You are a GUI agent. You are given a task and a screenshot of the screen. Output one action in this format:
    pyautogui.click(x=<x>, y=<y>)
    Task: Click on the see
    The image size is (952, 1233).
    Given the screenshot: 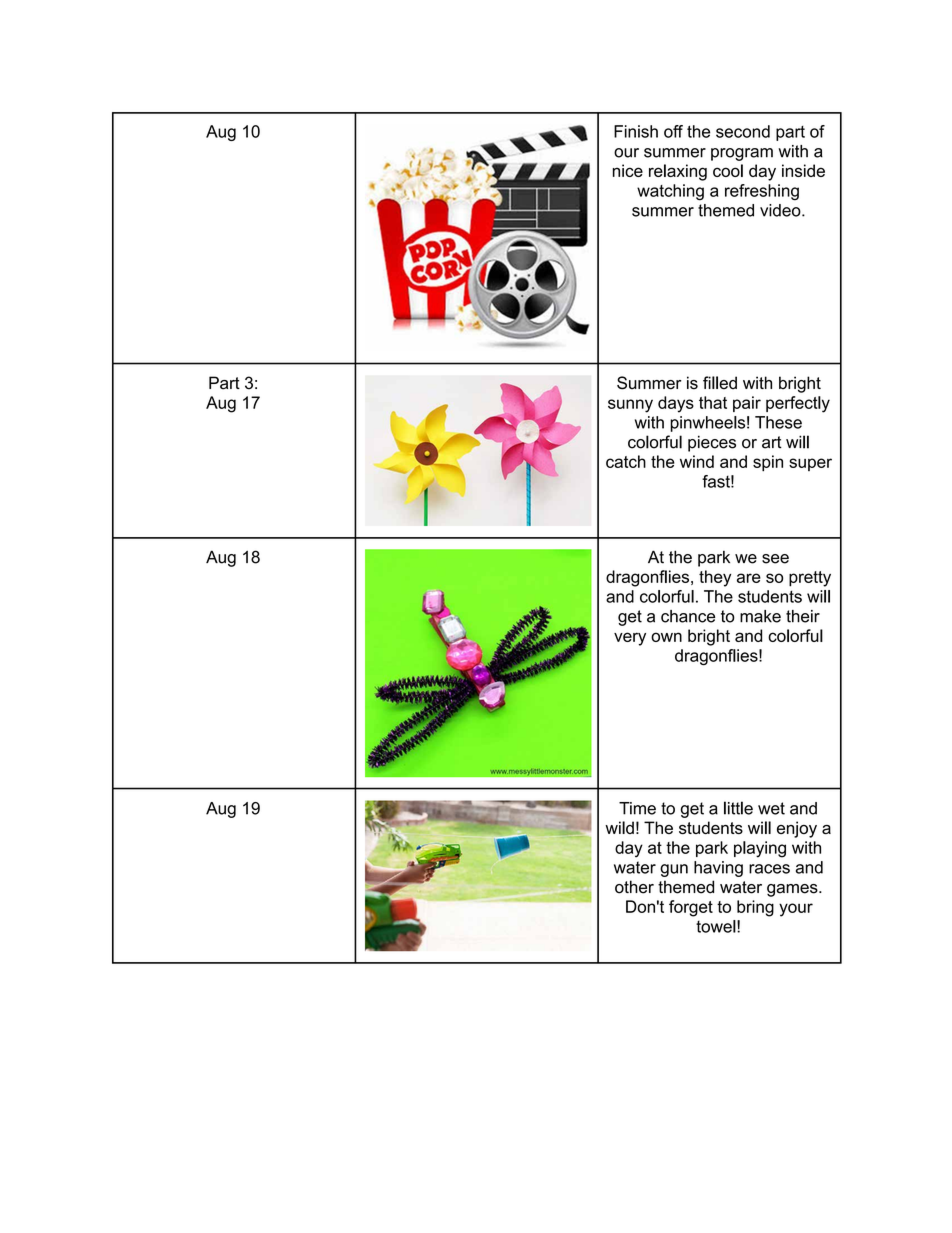 What is the action you would take?
    pyautogui.click(x=775, y=559)
